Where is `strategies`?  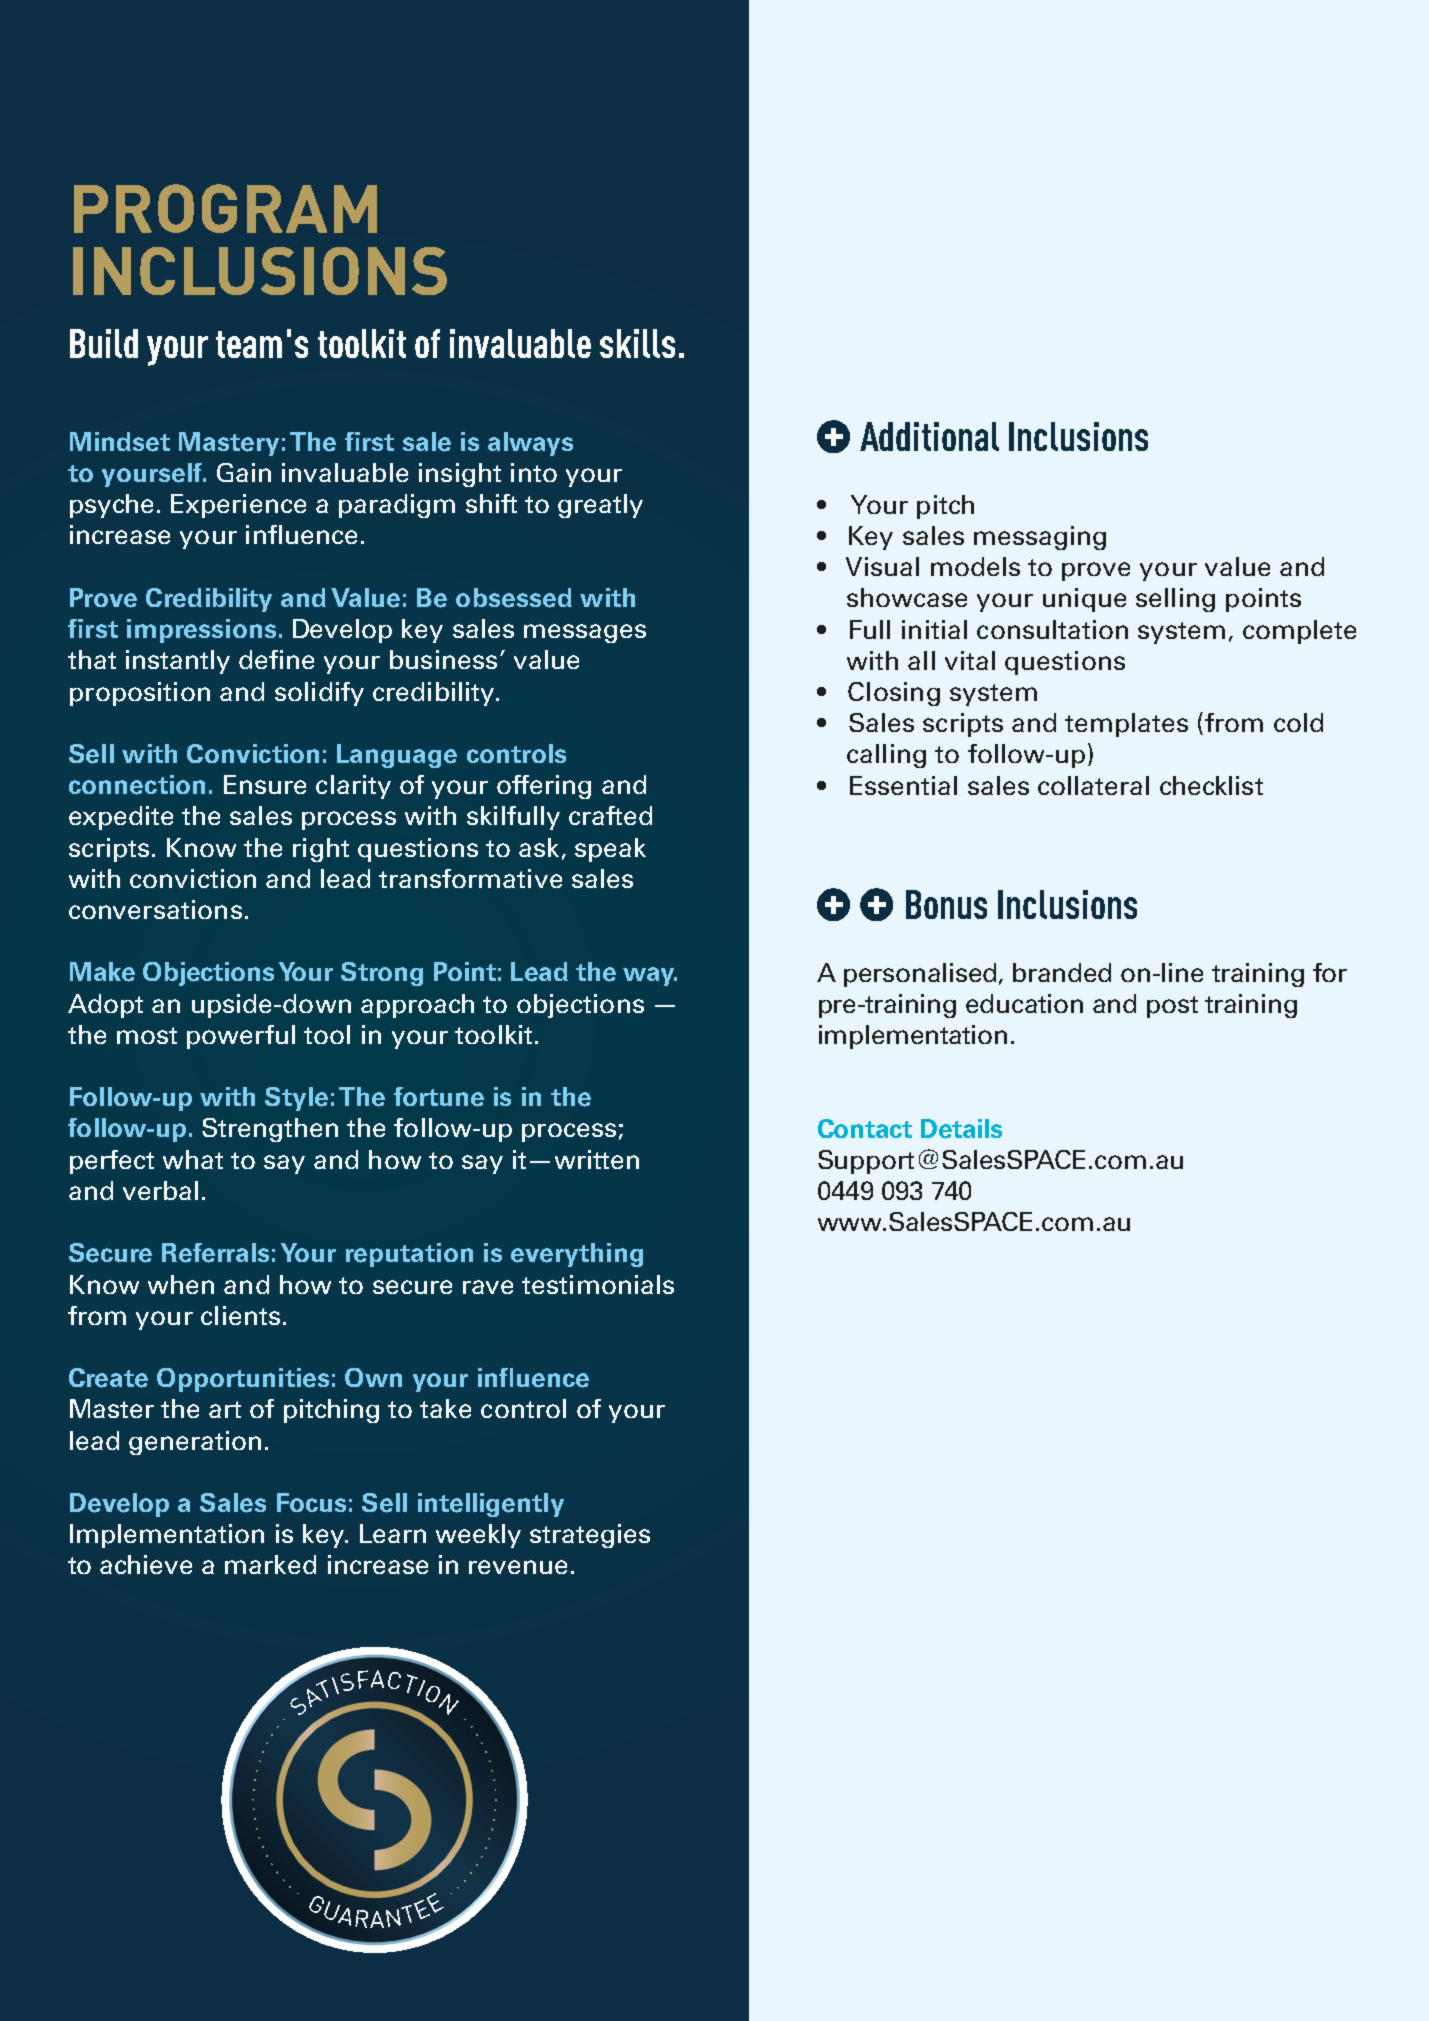
strategies is located at coordinates (590, 1536).
